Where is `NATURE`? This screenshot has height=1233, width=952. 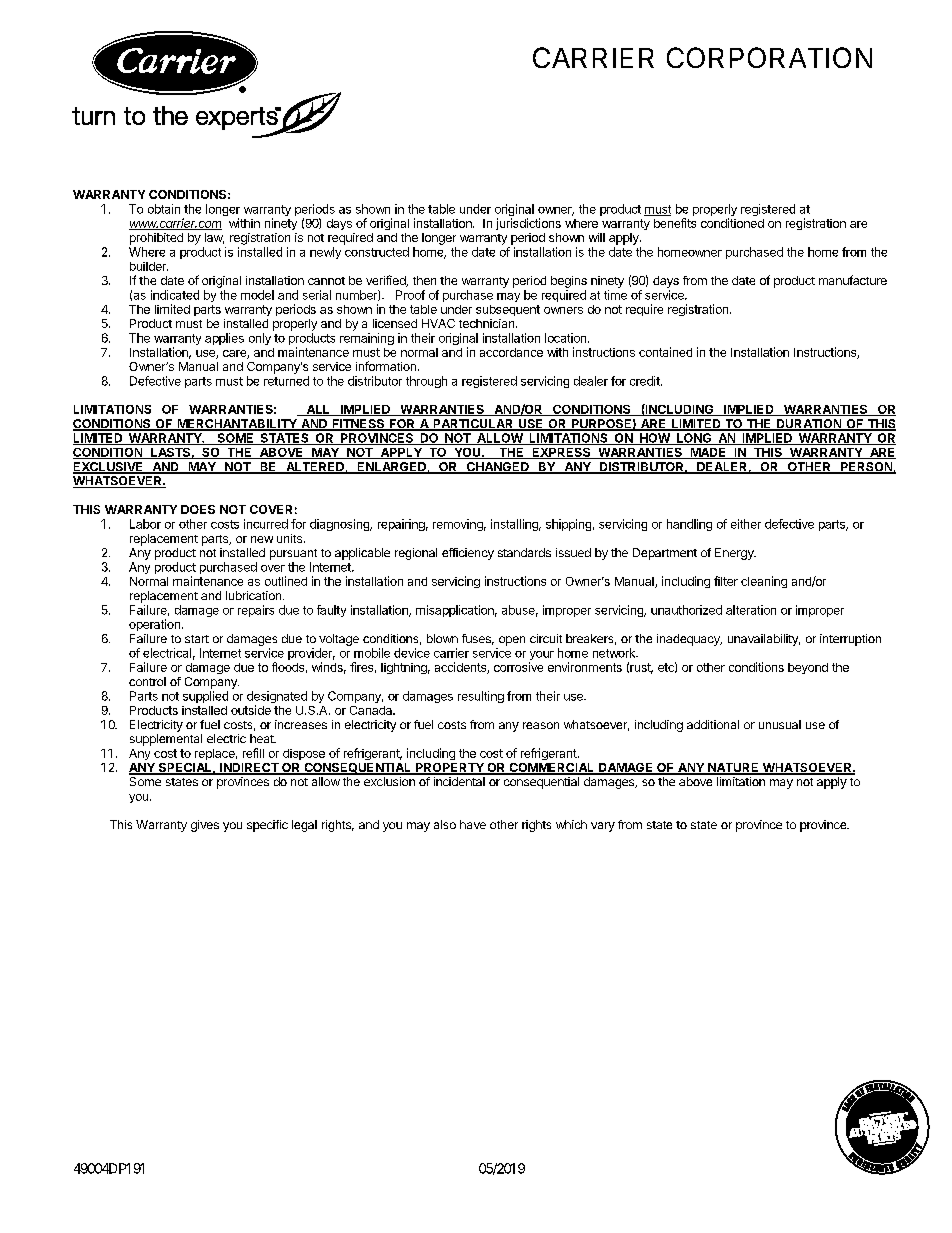 NATURE is located at coordinates (733, 769).
